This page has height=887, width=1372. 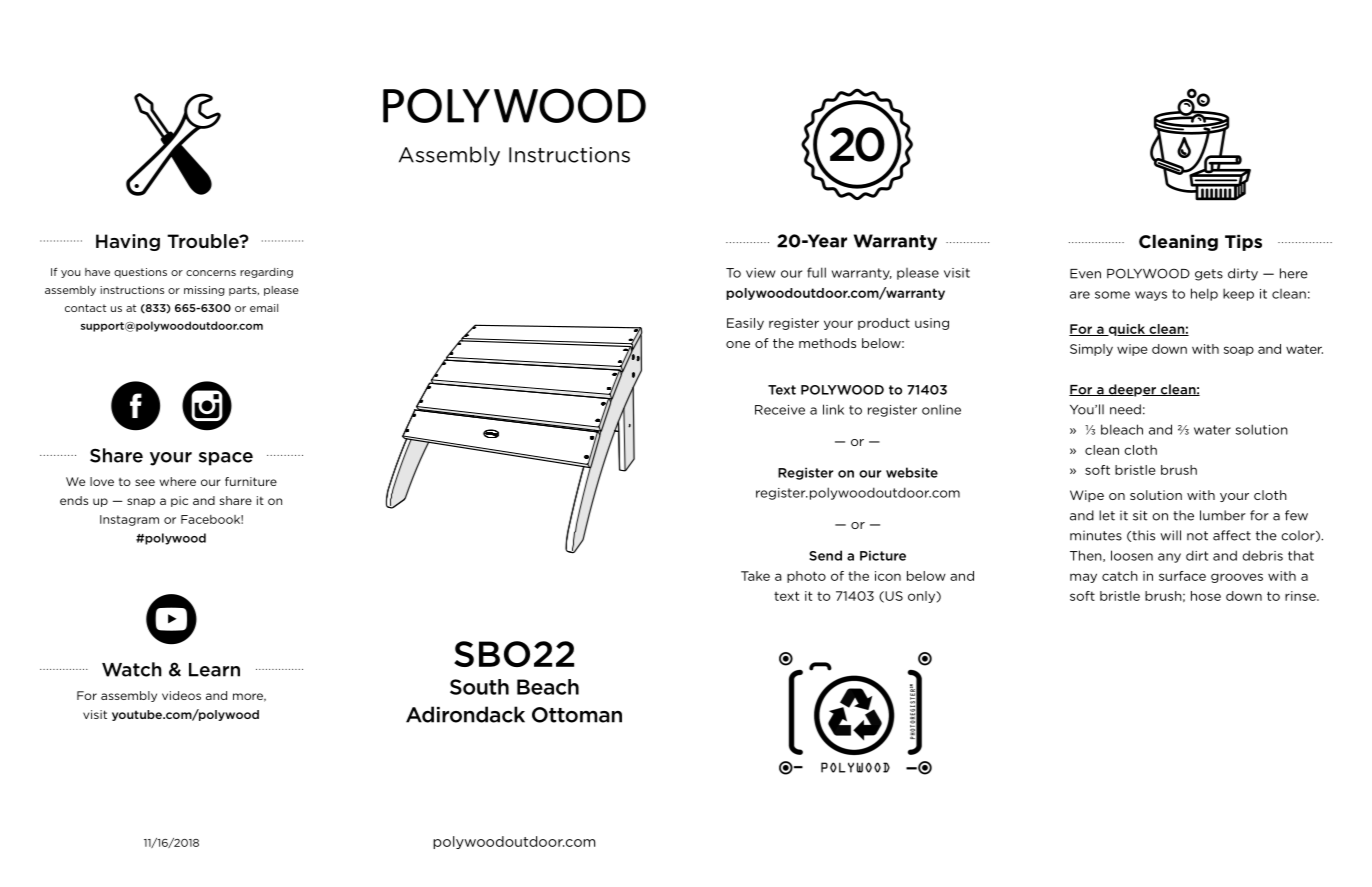 What do you see at coordinates (211, 273) in the page?
I see `concerns` at bounding box center [211, 273].
